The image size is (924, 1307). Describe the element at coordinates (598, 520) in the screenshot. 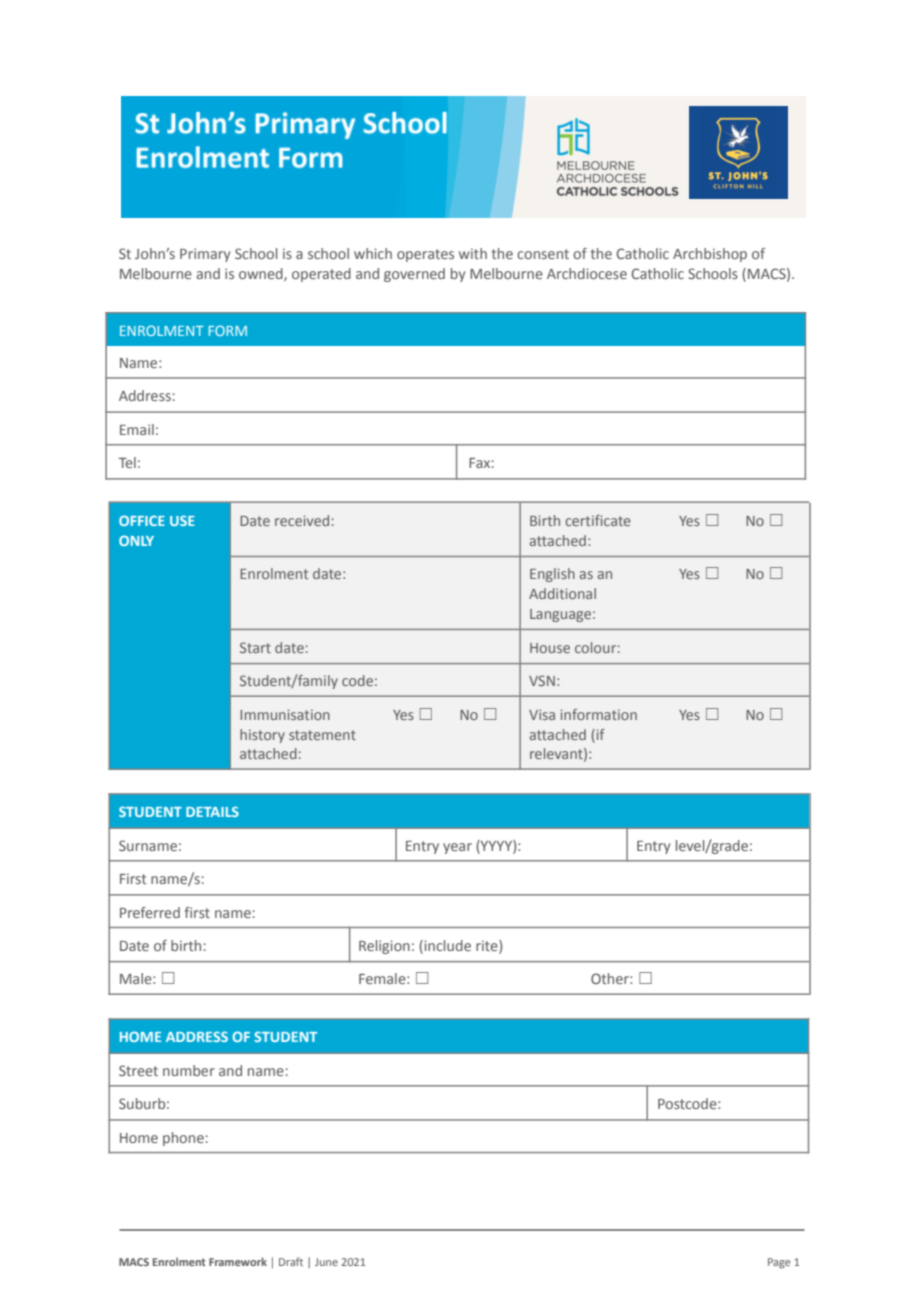

I see `certificate` at that location.
